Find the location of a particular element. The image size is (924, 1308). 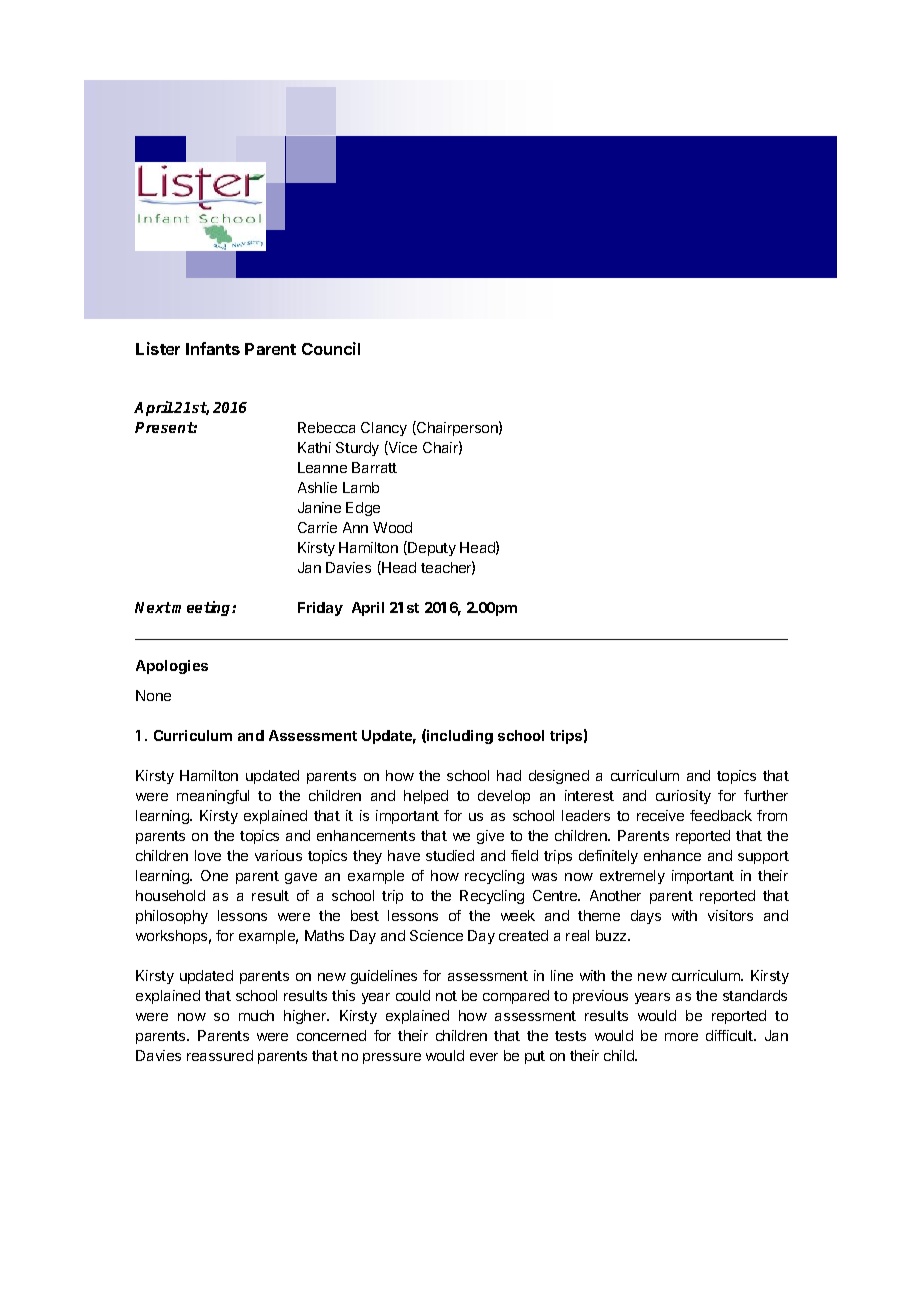

Deputy is located at coordinates (432, 549).
